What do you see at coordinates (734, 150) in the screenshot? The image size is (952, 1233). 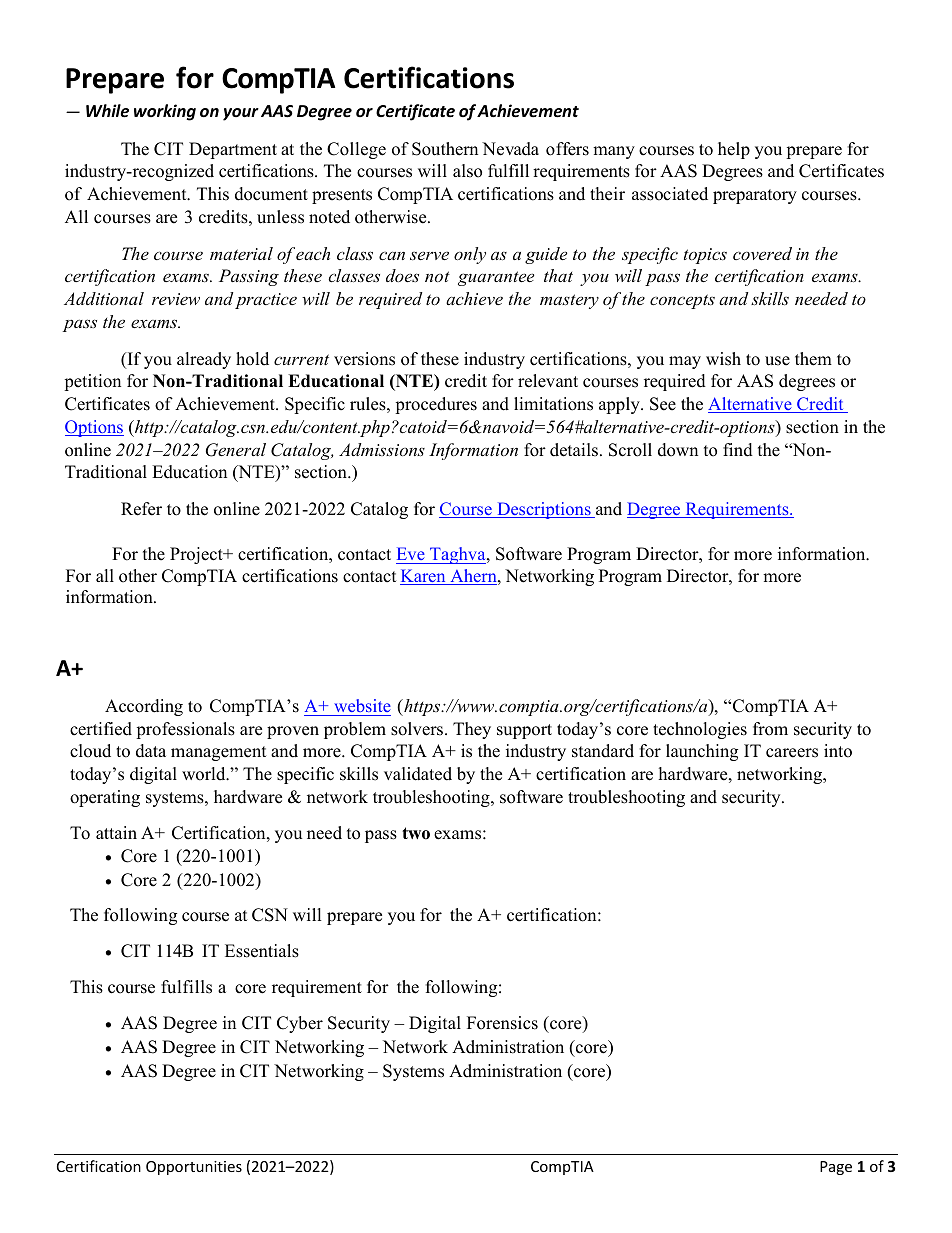 I see `help` at bounding box center [734, 150].
